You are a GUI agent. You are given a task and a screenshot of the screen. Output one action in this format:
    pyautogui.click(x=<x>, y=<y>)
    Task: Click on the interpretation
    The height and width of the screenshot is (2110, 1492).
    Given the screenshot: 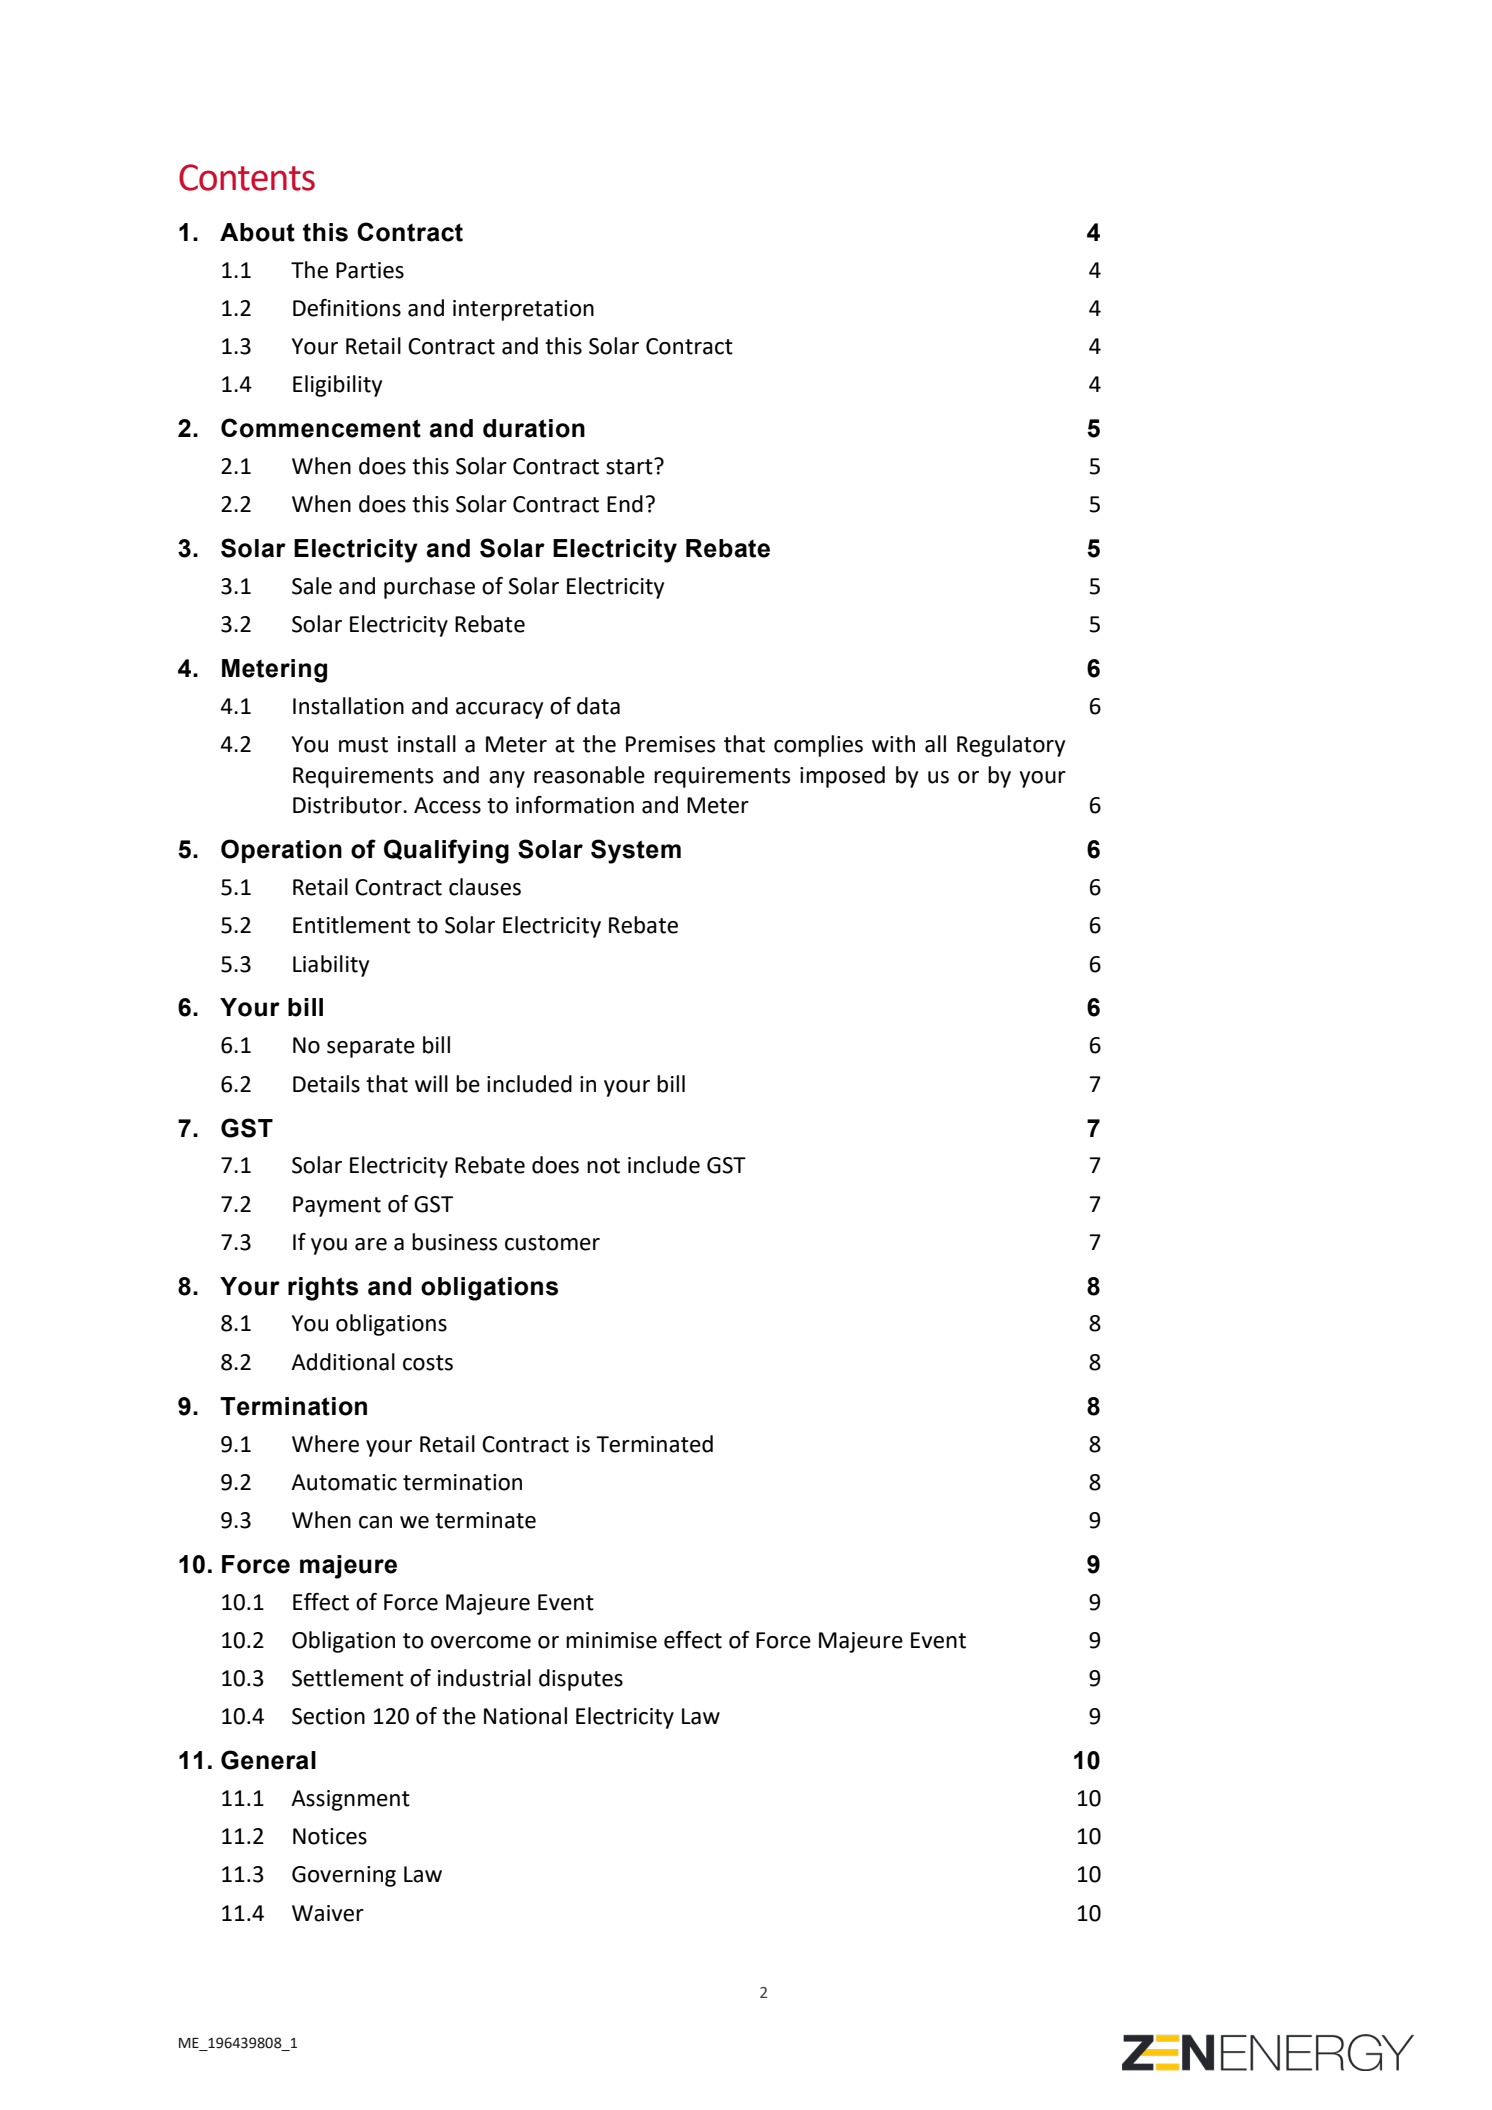 What is the action you would take?
    pyautogui.click(x=523, y=310)
